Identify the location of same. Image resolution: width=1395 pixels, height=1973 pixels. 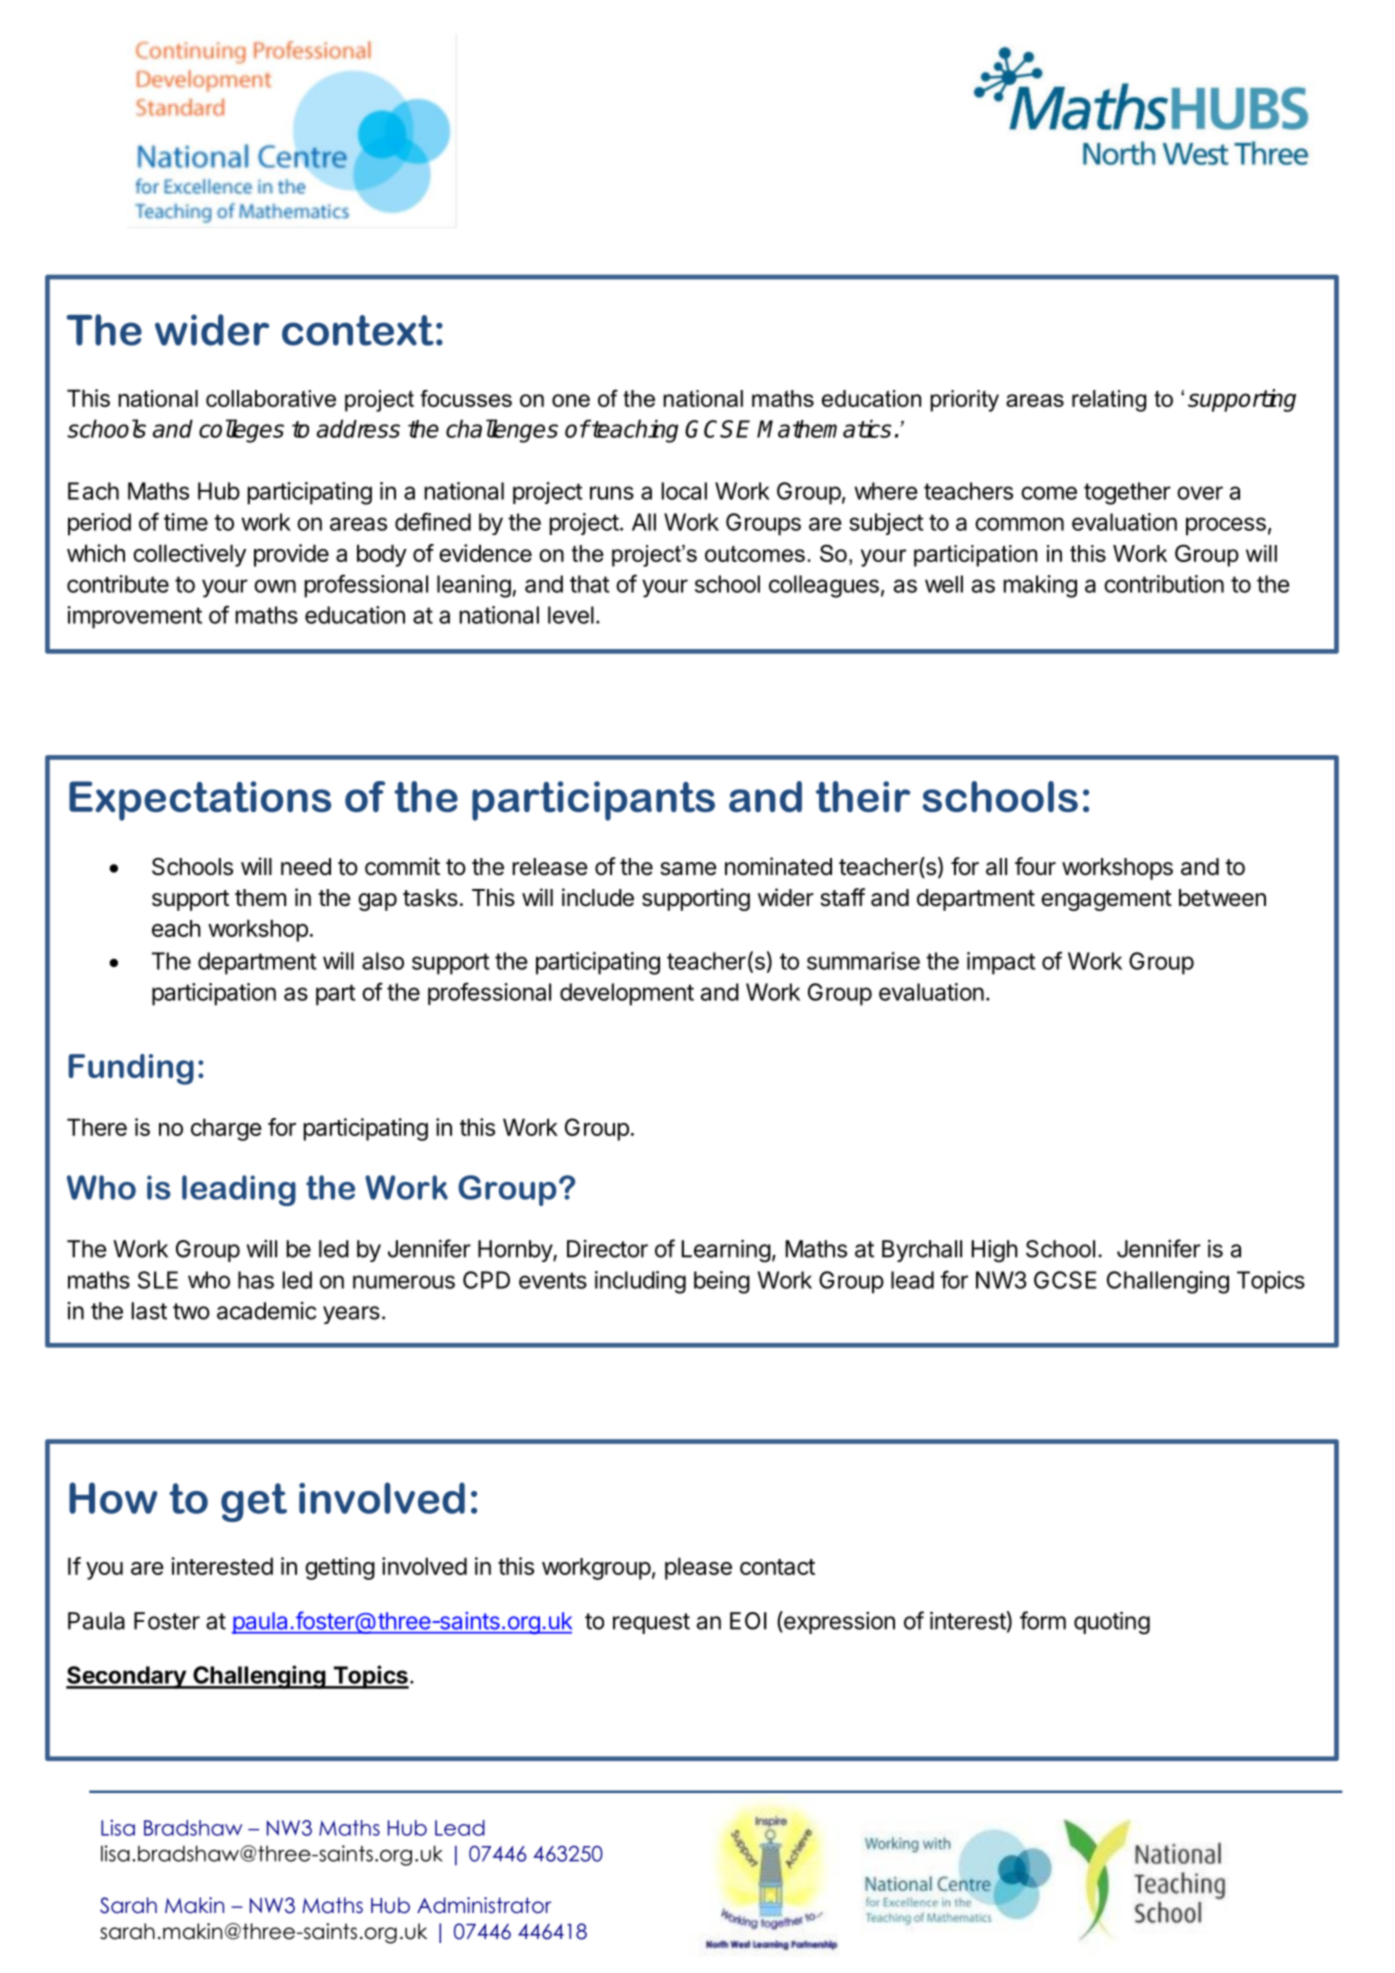
(688, 869).
